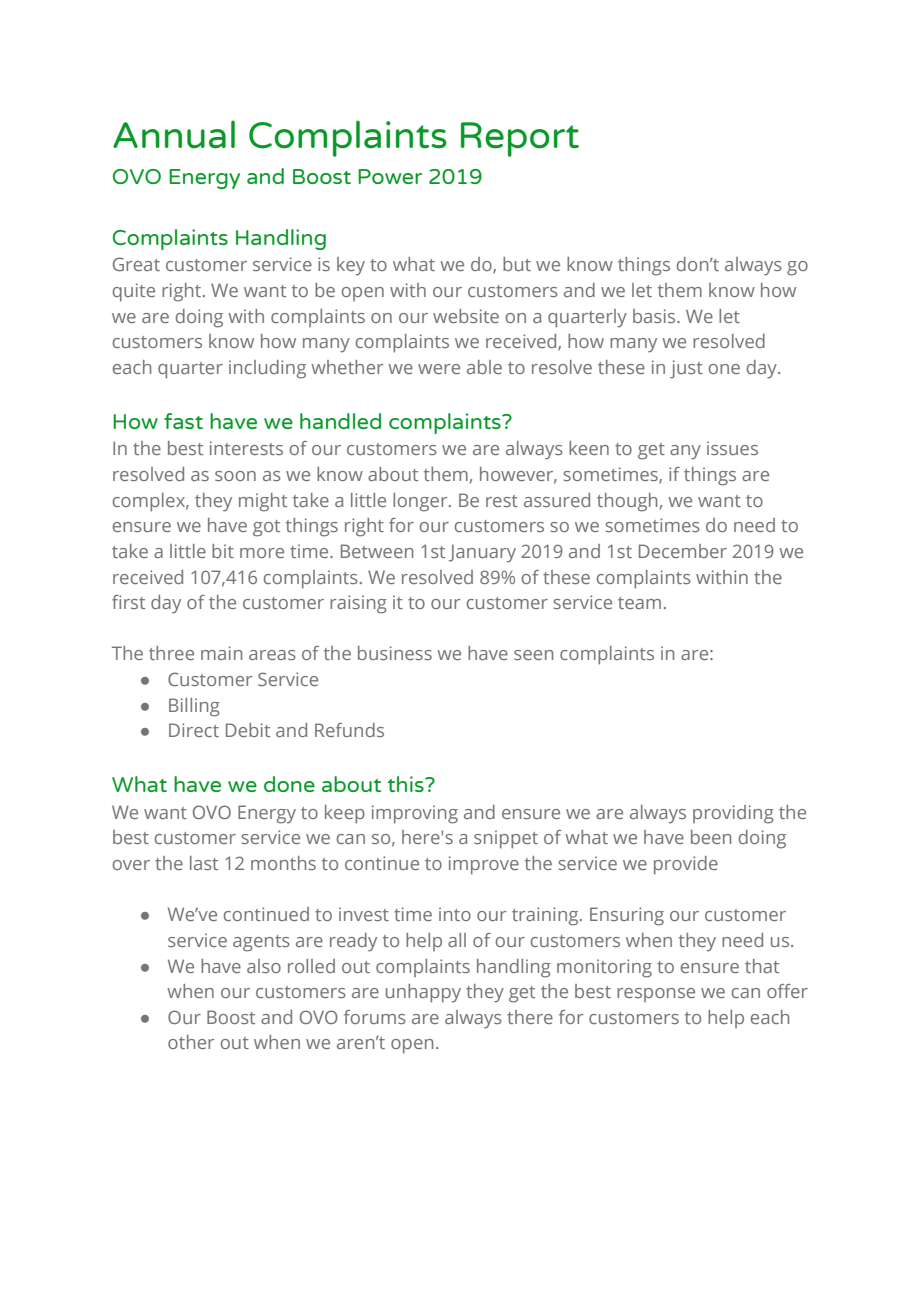 The height and width of the page is (1308, 924). I want to click on unhappy, so click(423, 993).
